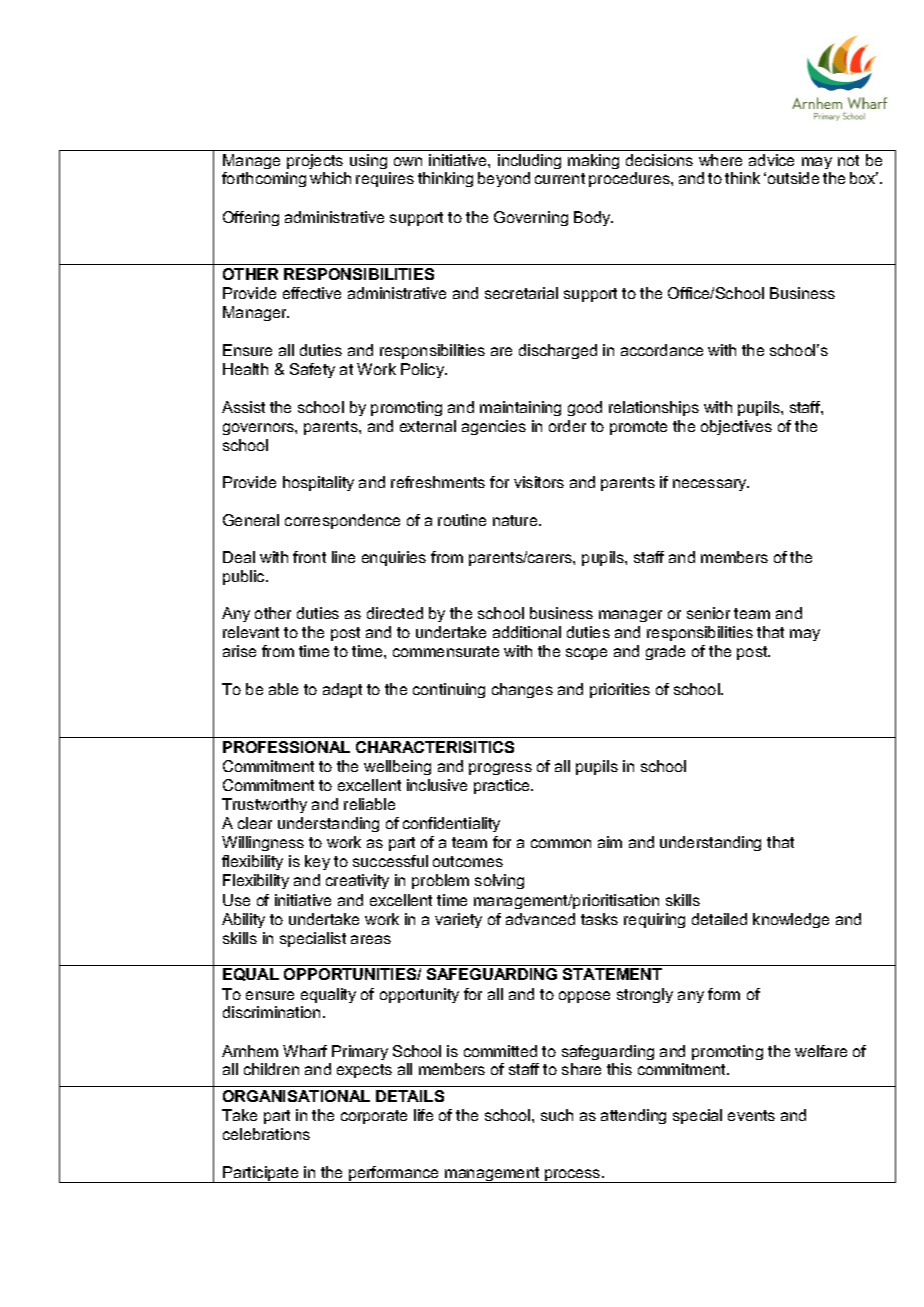 The width and height of the screenshot is (924, 1307). What do you see at coordinates (751, 1115) in the screenshot?
I see `events` at bounding box center [751, 1115].
